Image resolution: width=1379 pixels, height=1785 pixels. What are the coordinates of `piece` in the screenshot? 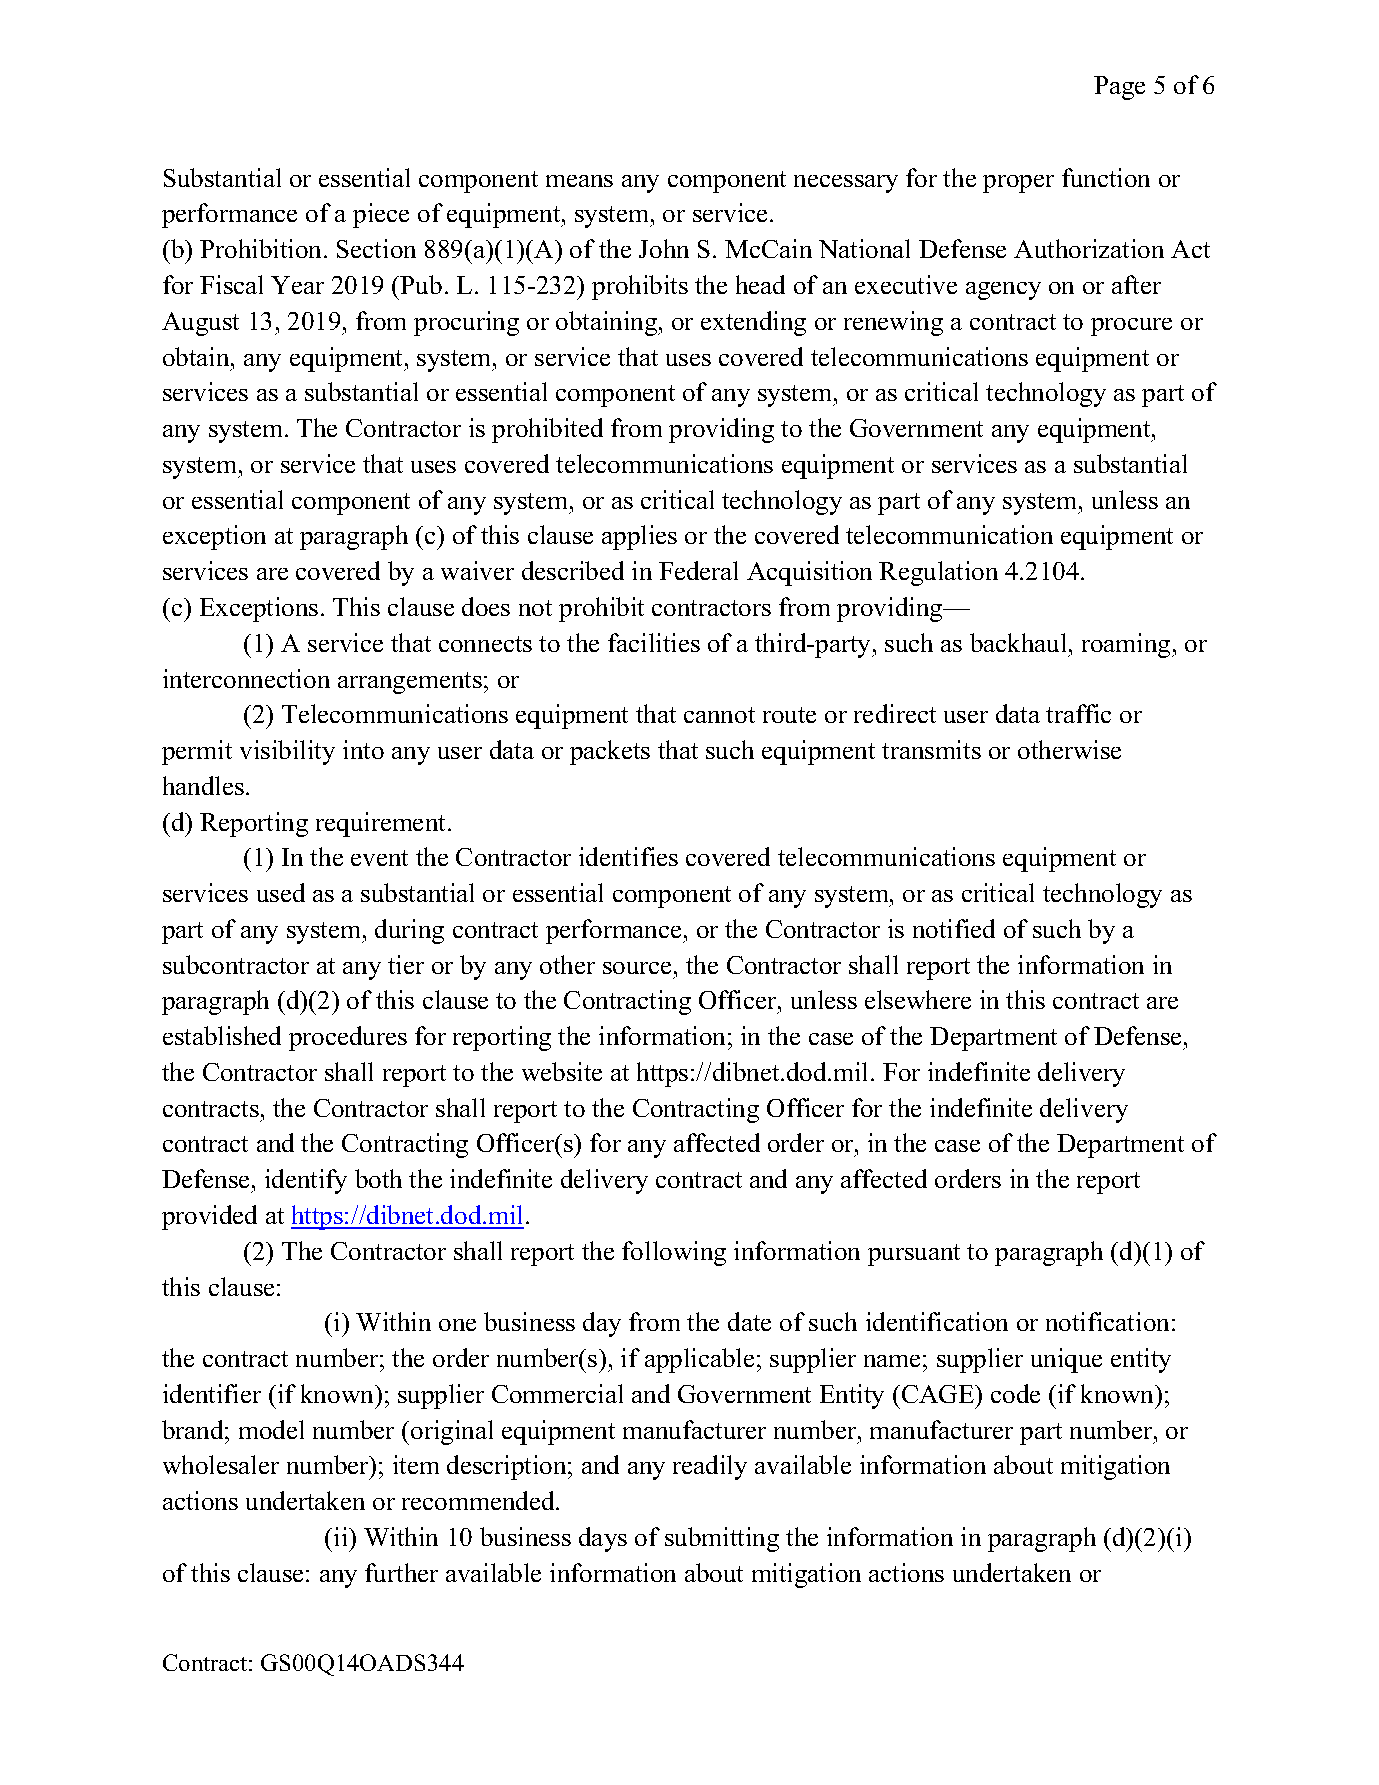 It's located at (381, 215).
